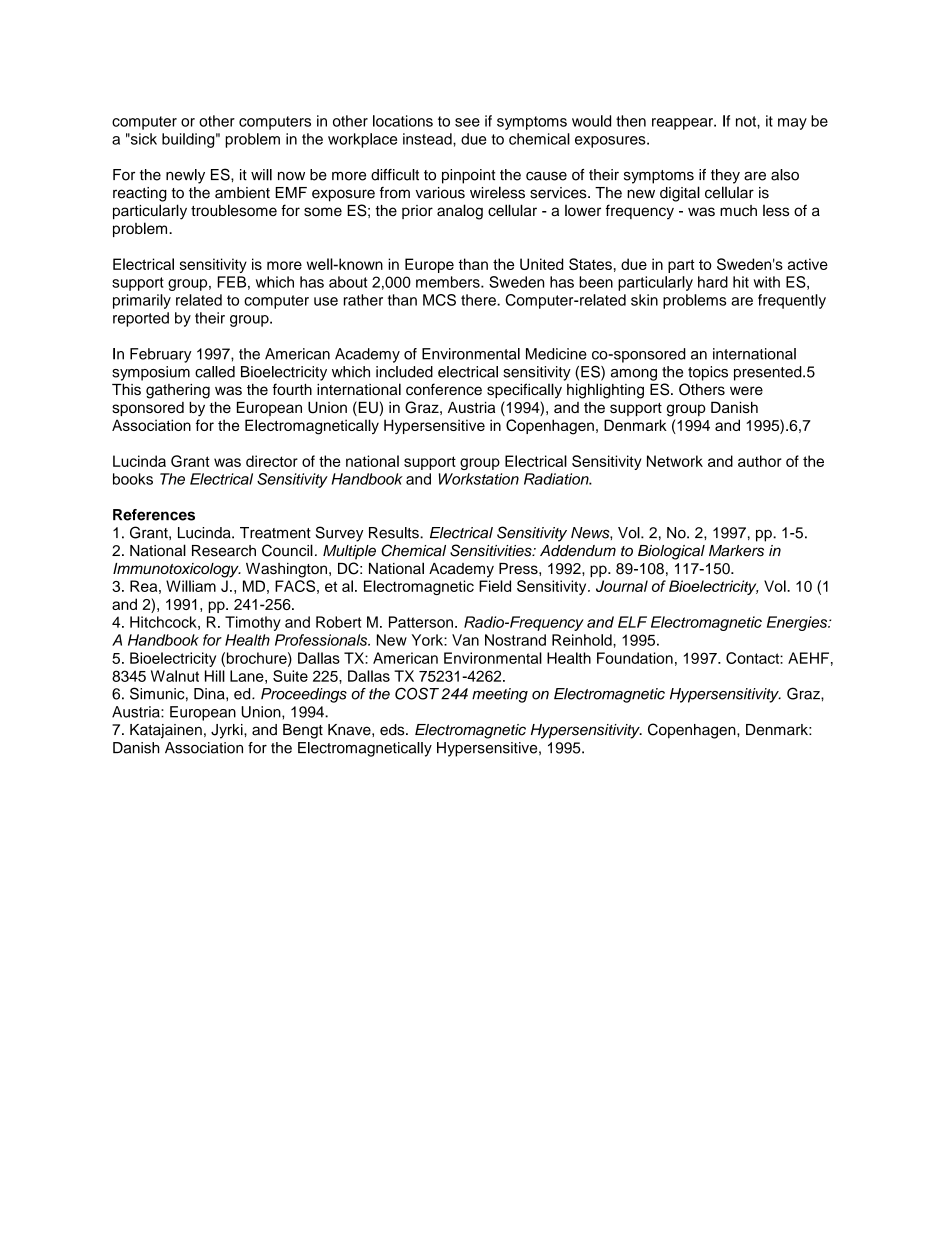  Describe the element at coordinates (185, 176) in the screenshot. I see `newly` at that location.
